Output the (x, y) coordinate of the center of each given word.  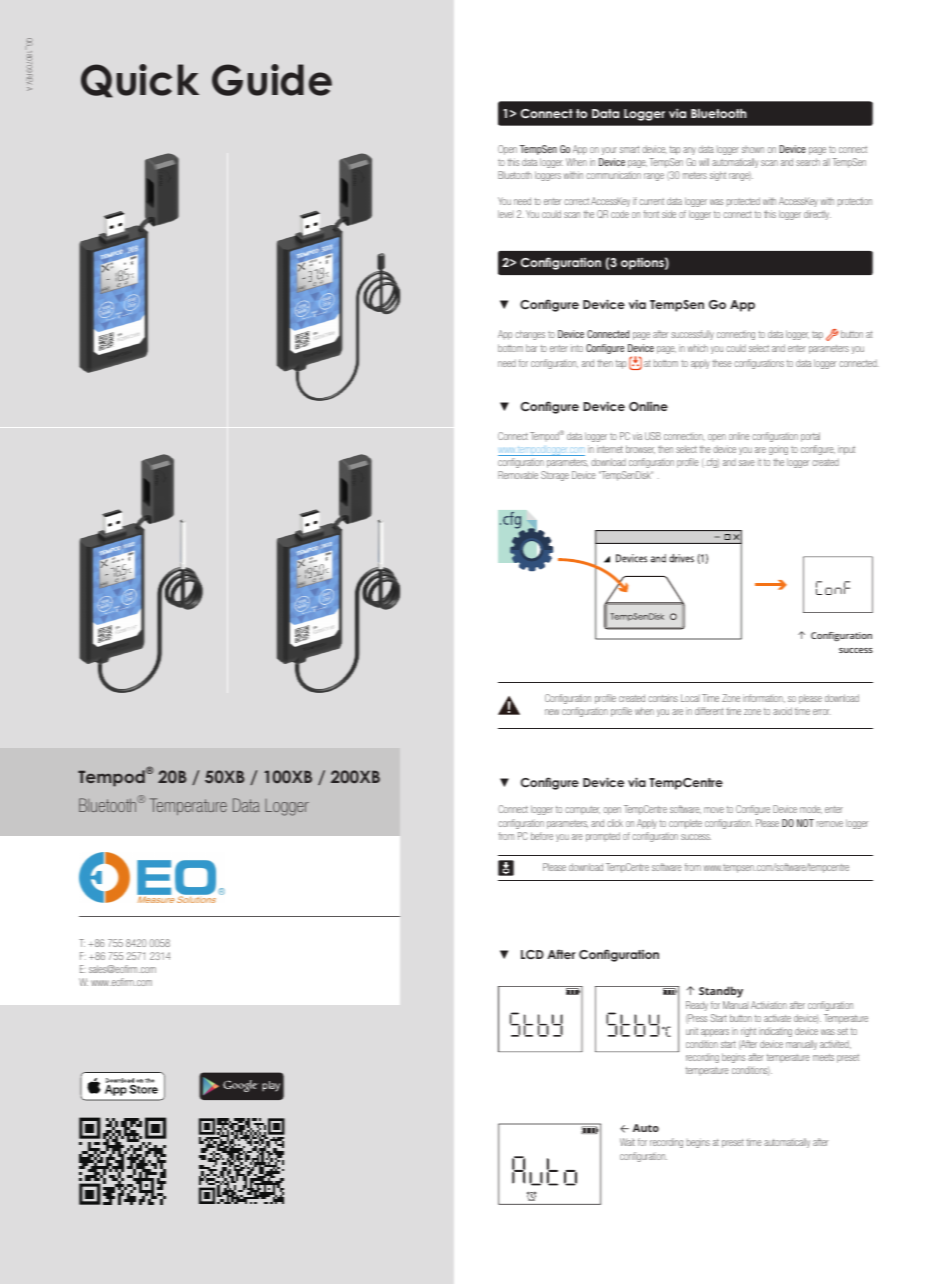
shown (753, 150)
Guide (272, 80)
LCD (532, 954)
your (609, 151)
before (542, 836)
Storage (555, 476)
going (778, 450)
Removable (518, 475)
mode (811, 809)
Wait (627, 1142)
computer (582, 810)
